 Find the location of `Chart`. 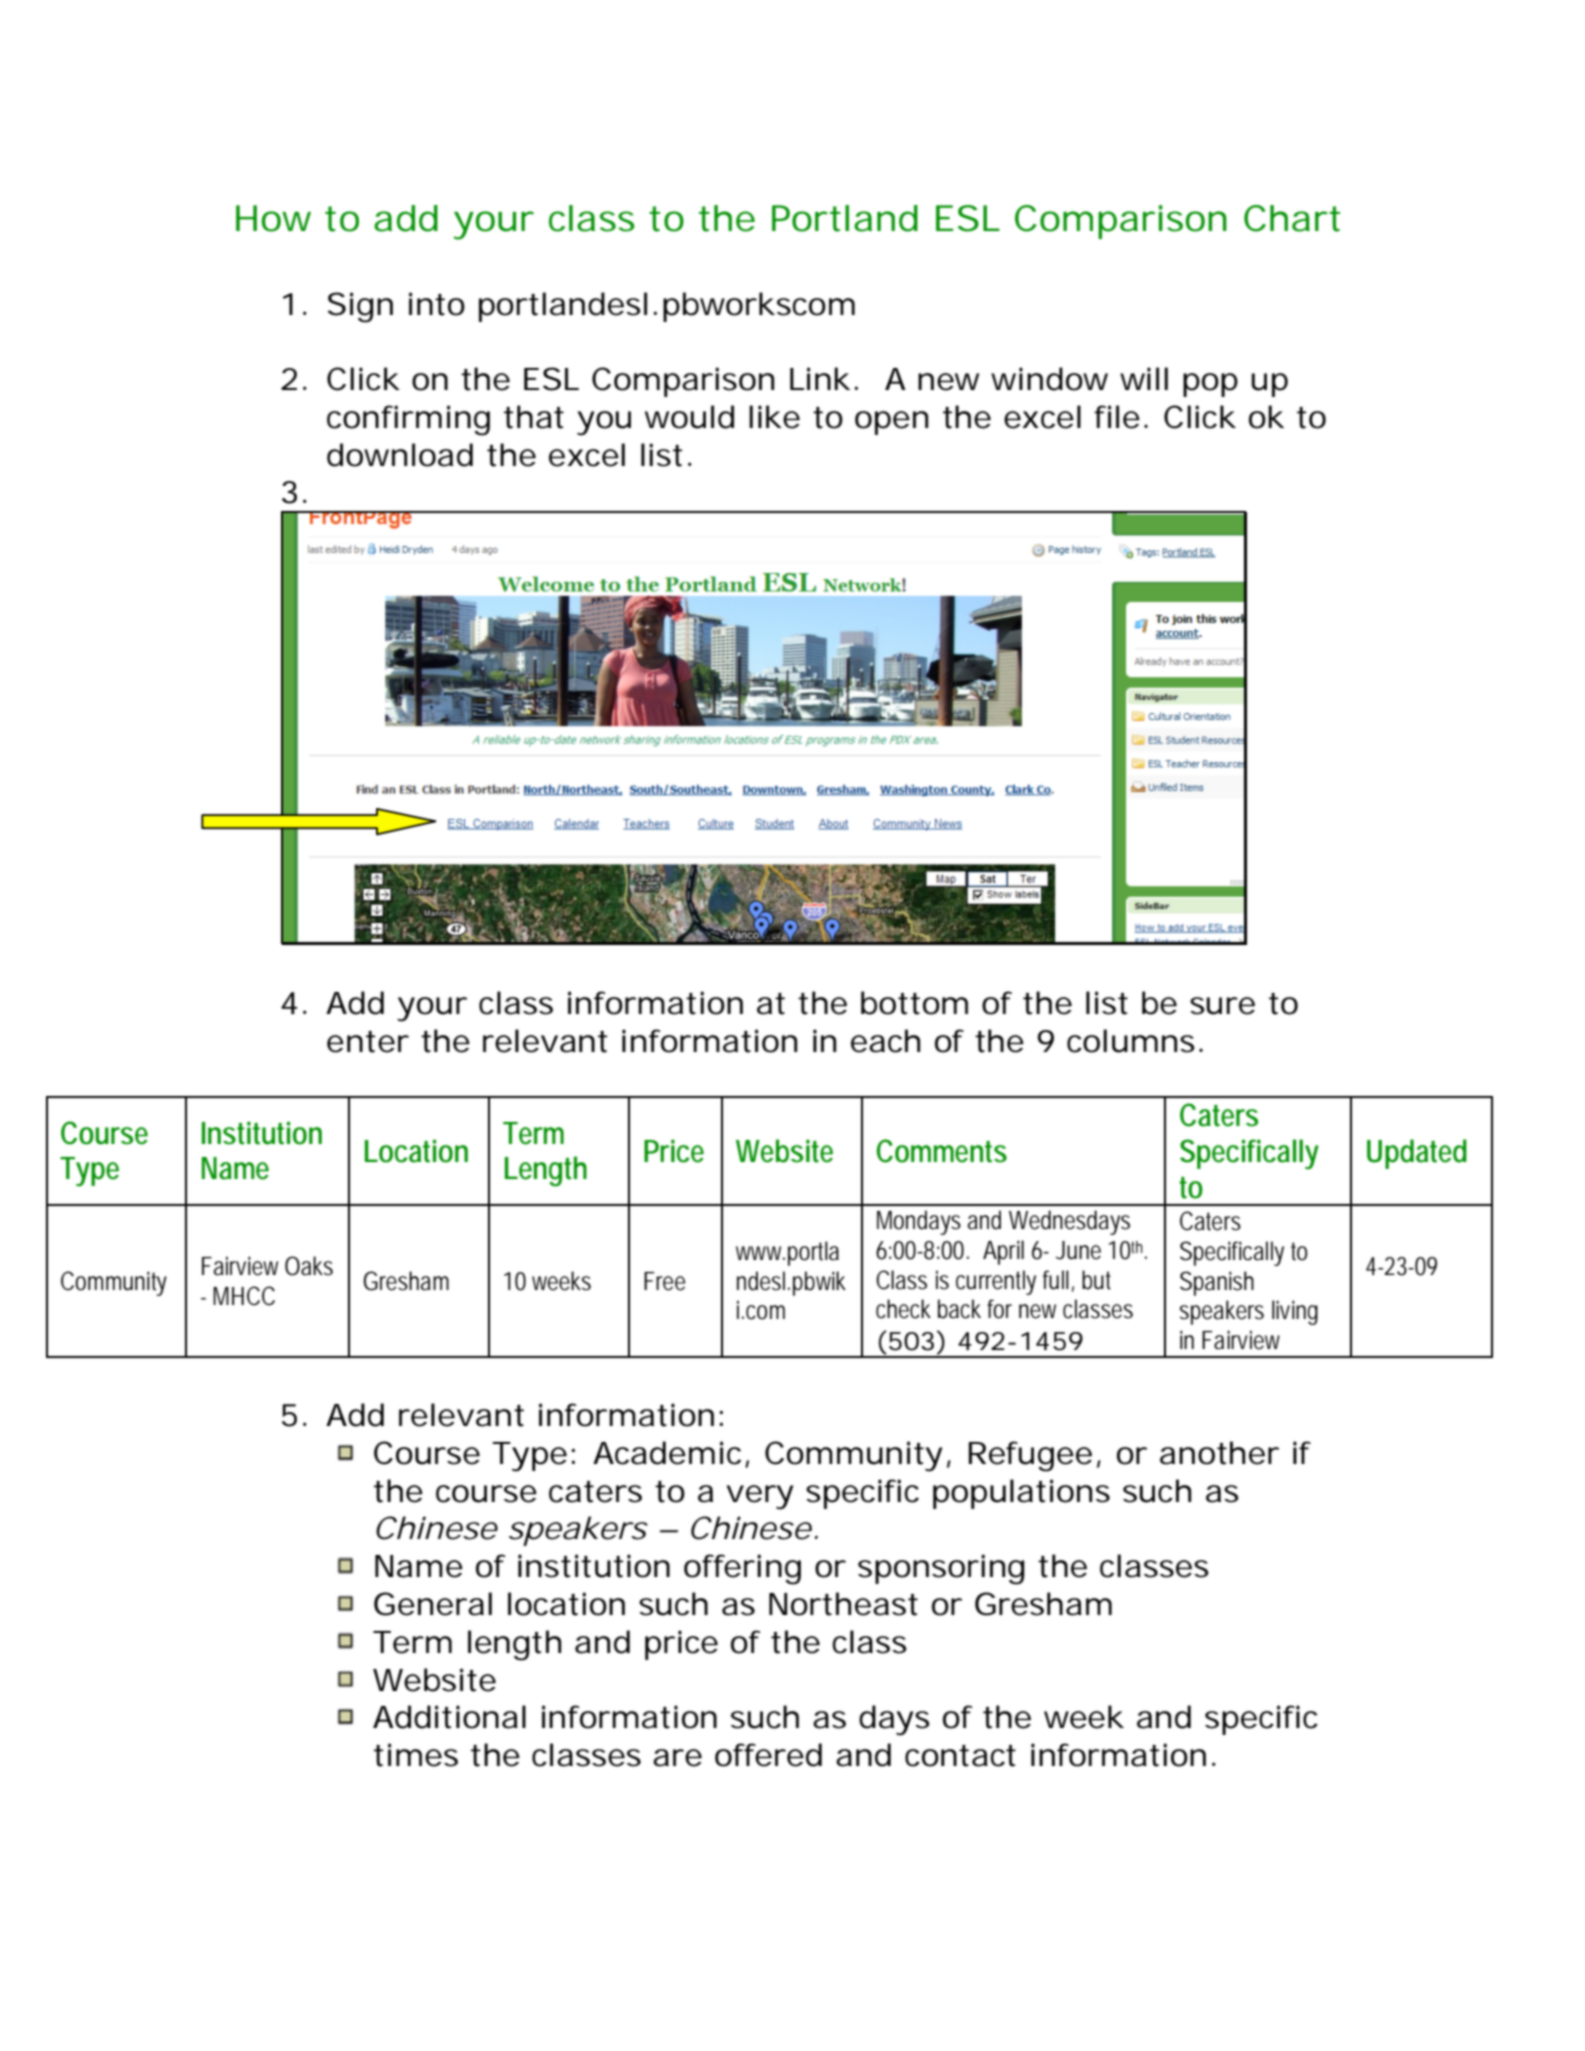

Chart is located at coordinates (1292, 218).
